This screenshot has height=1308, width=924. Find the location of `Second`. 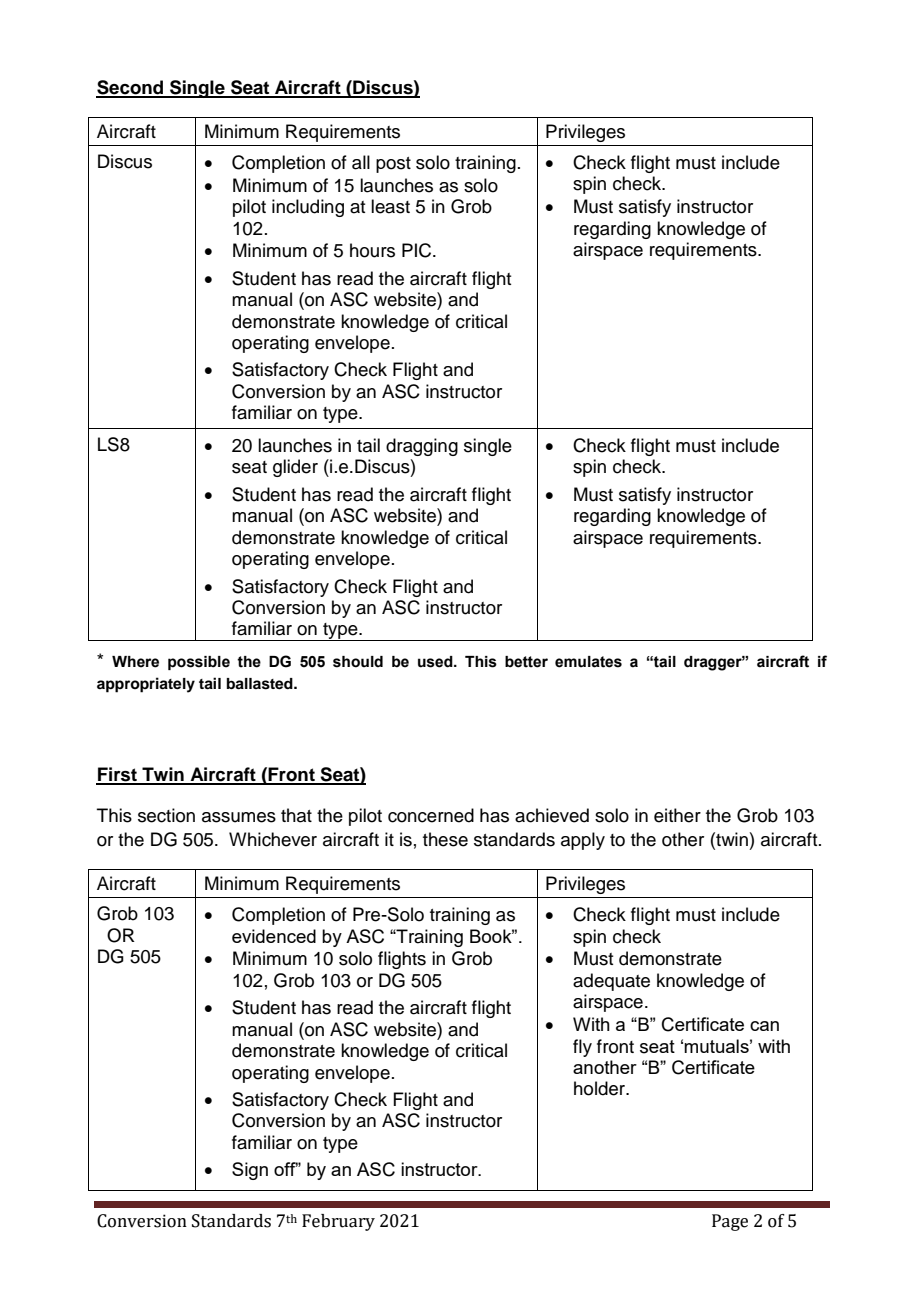

Second is located at coordinates (131, 88).
